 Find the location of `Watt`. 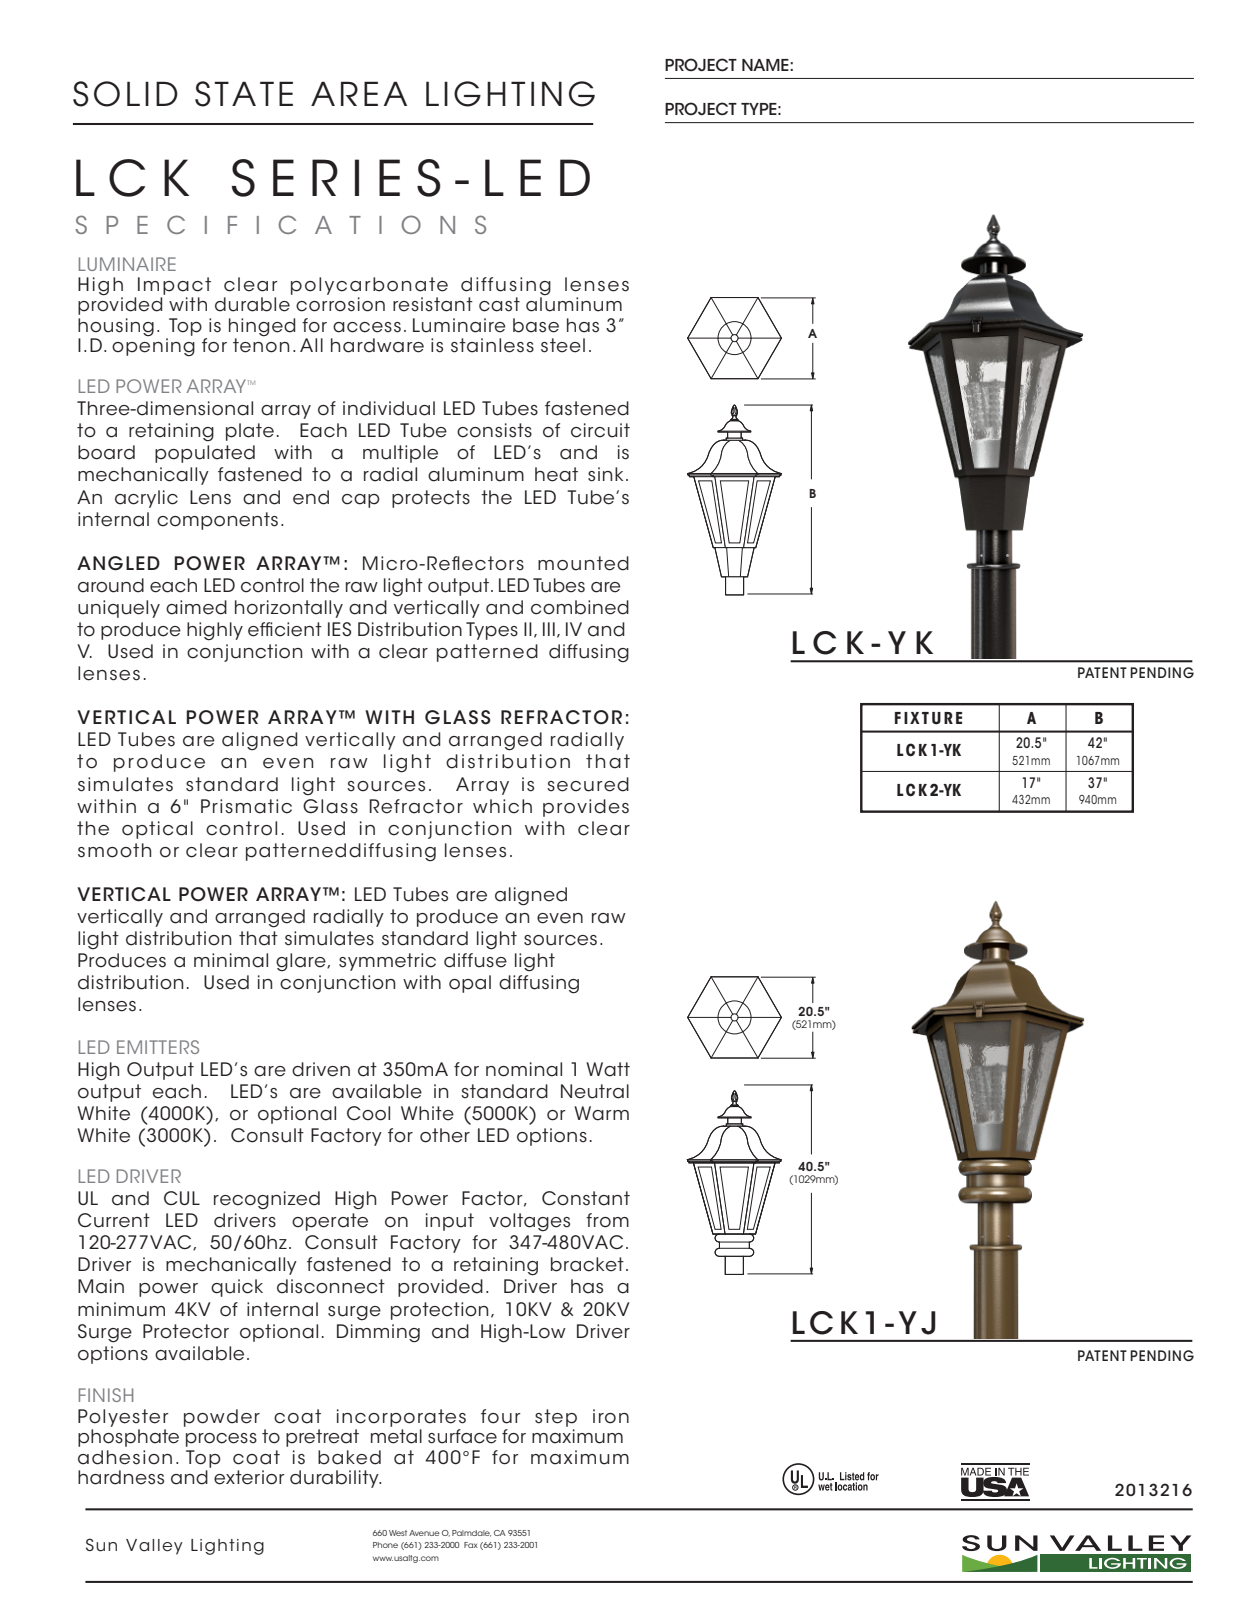

Watt is located at coordinates (608, 1069).
